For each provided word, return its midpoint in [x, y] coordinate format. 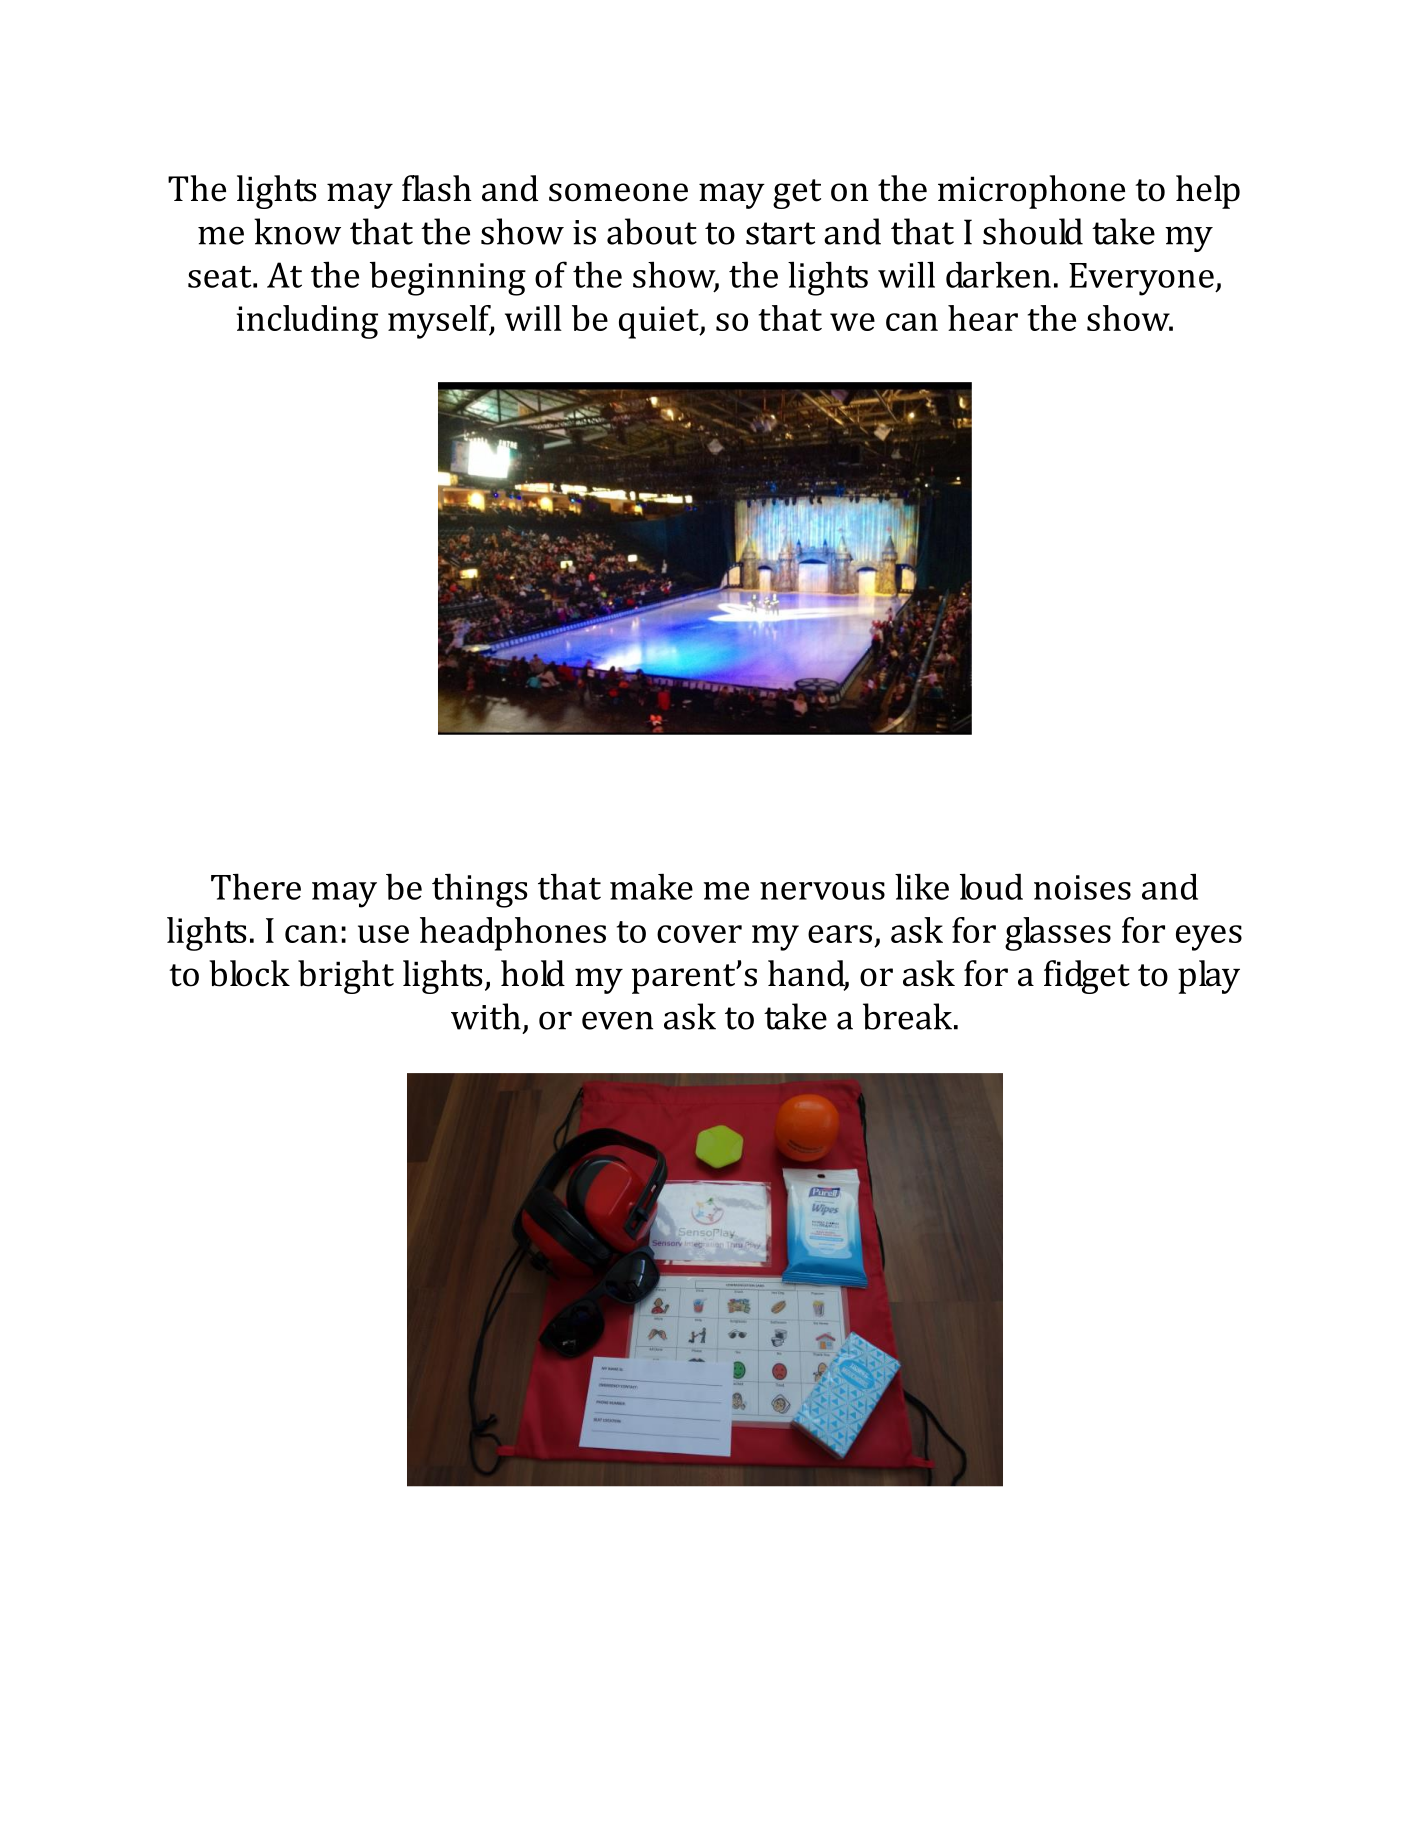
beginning [448, 278]
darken [998, 274]
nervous [822, 891]
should [1033, 231]
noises [1082, 887]
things [479, 890]
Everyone [1142, 279]
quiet [660, 322]
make [651, 886]
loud [991, 886]
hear [983, 318]
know [297, 231]
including [307, 322]
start [780, 233]
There [256, 886]
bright [346, 977]
